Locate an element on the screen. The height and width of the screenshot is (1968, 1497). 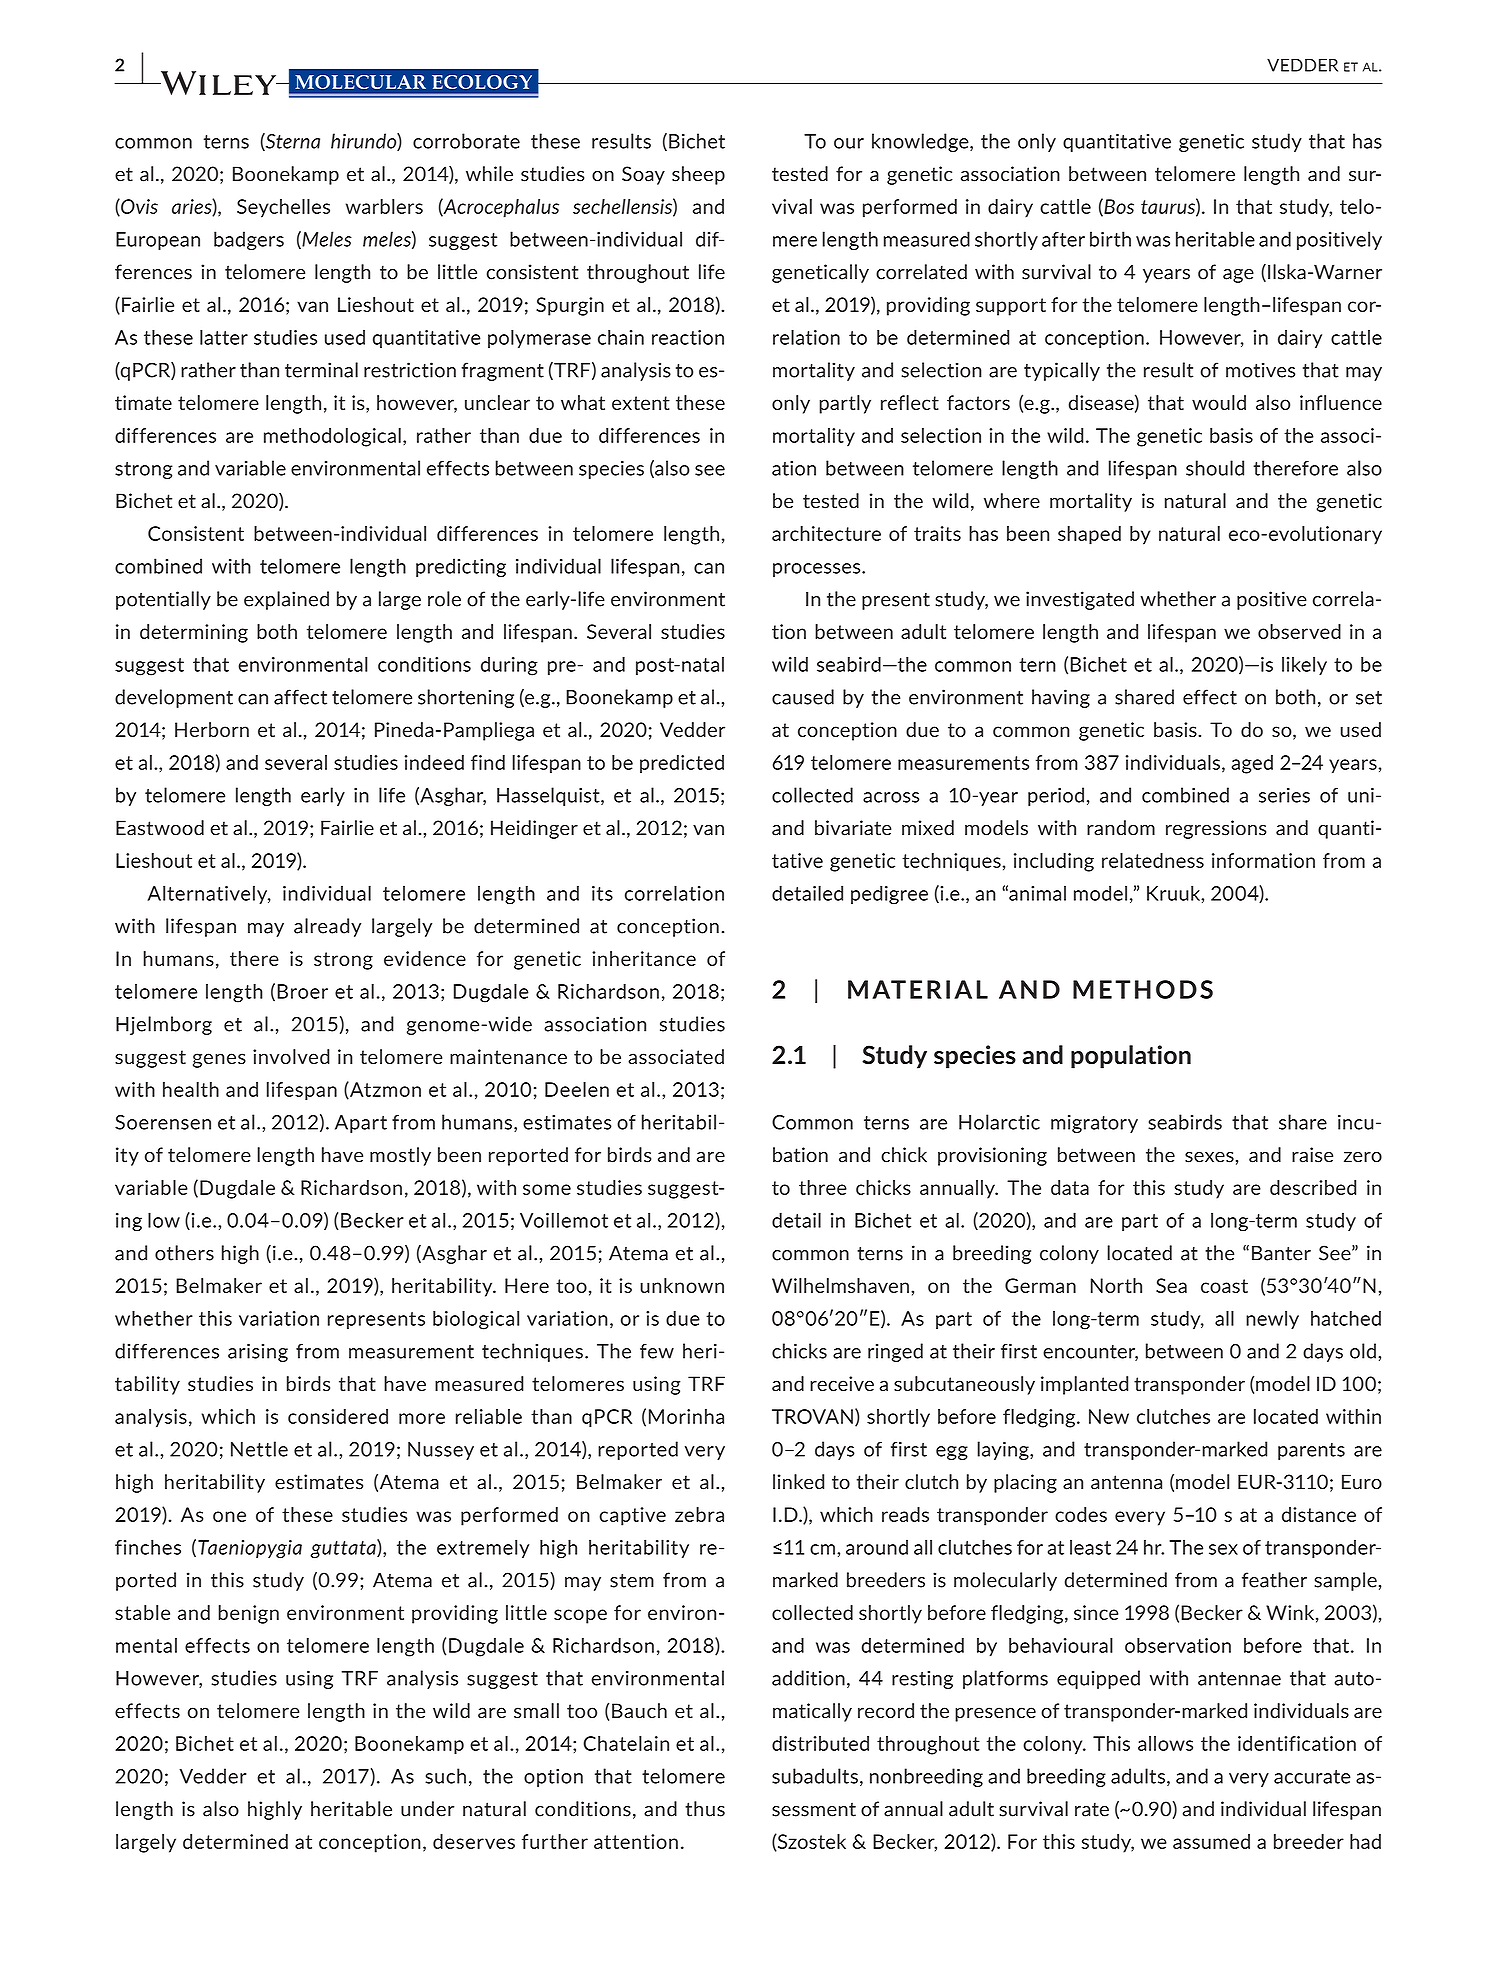
pedigree is located at coordinates (889, 895).
